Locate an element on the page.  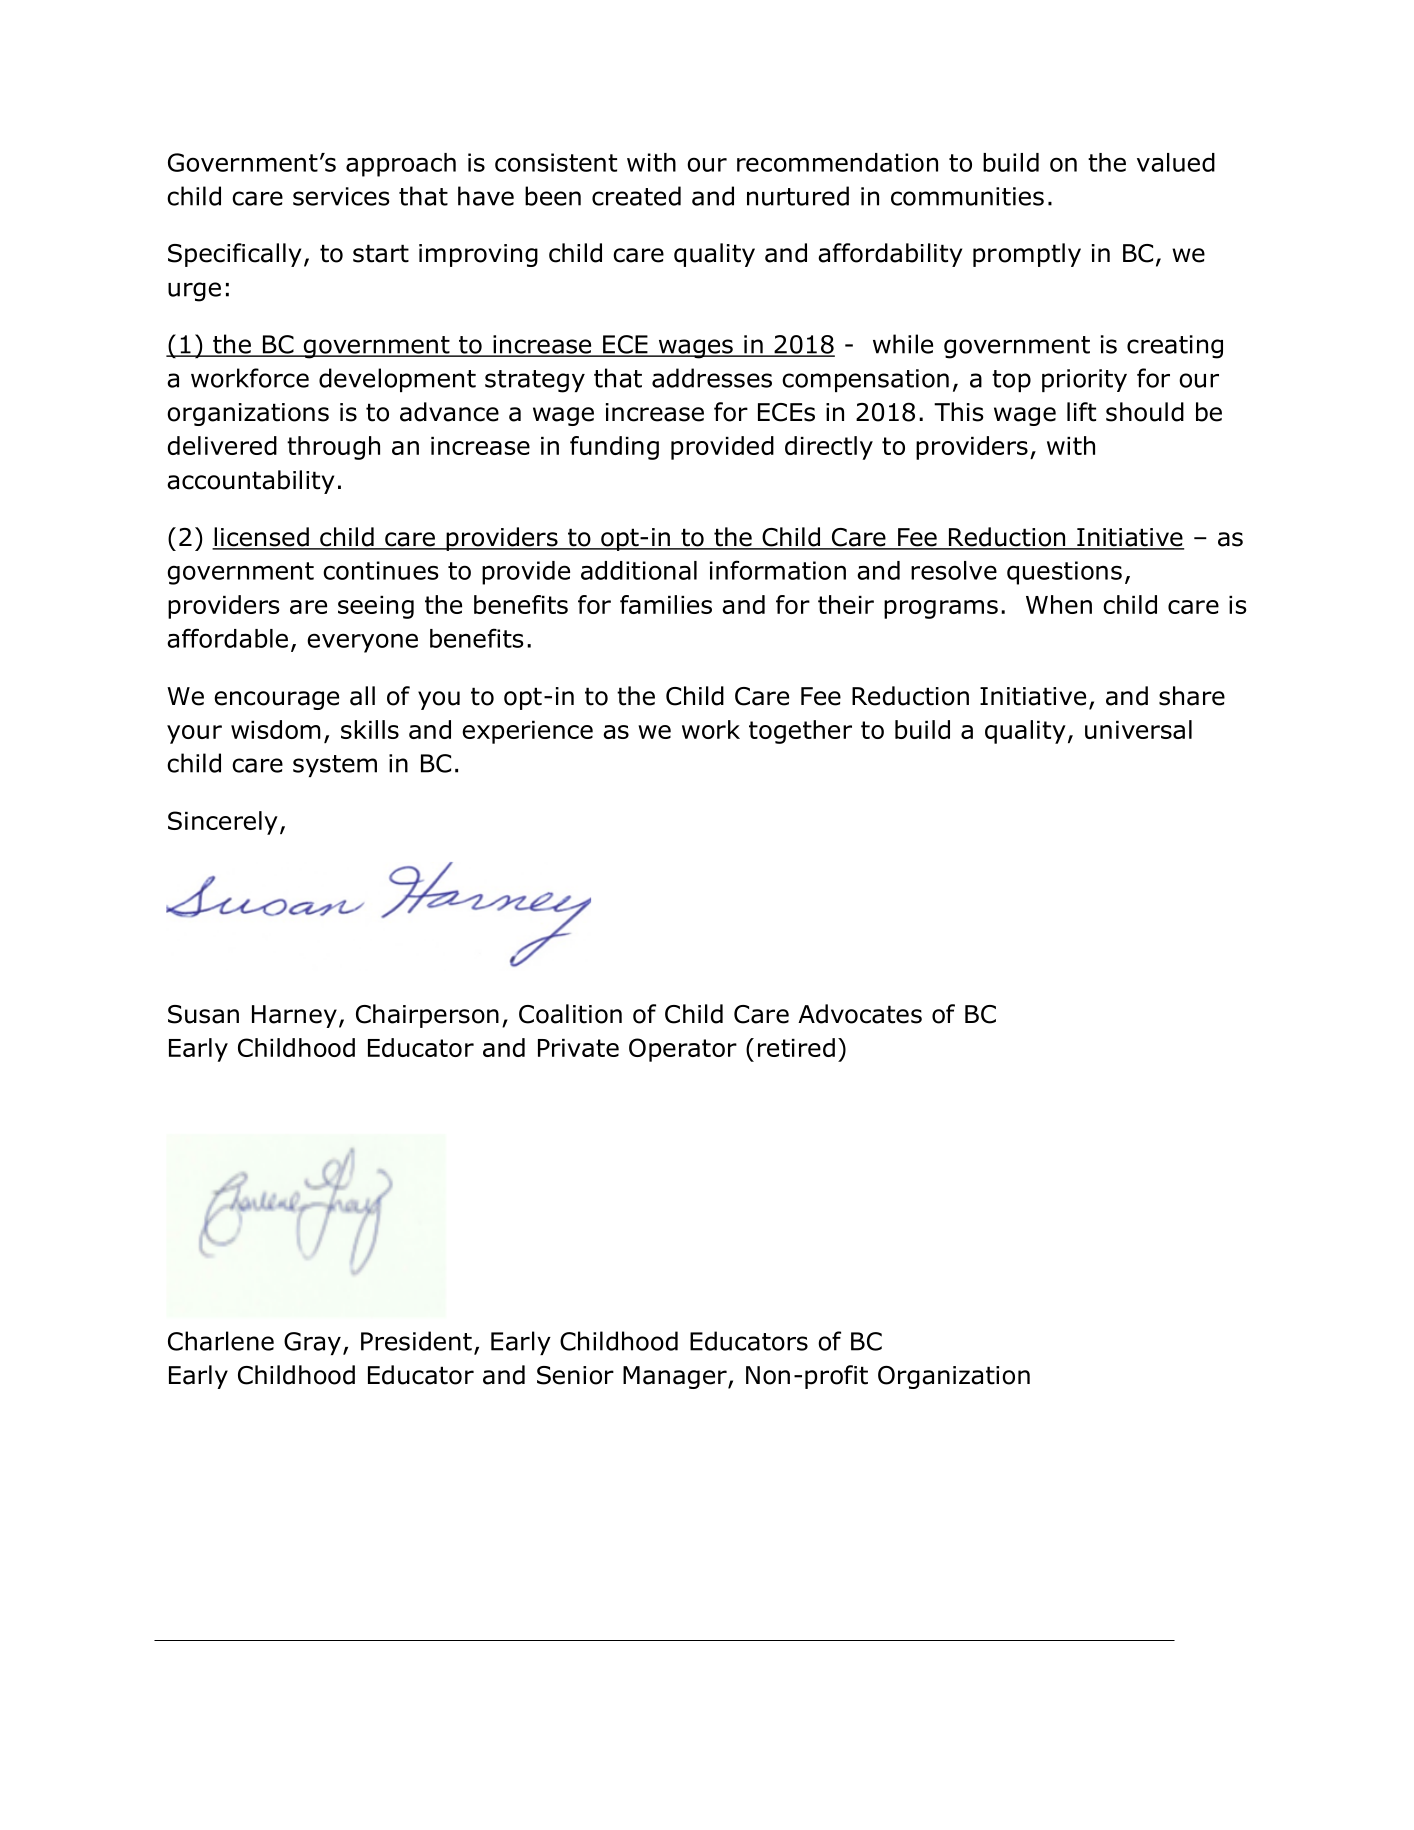
questions is located at coordinates (1064, 573).
